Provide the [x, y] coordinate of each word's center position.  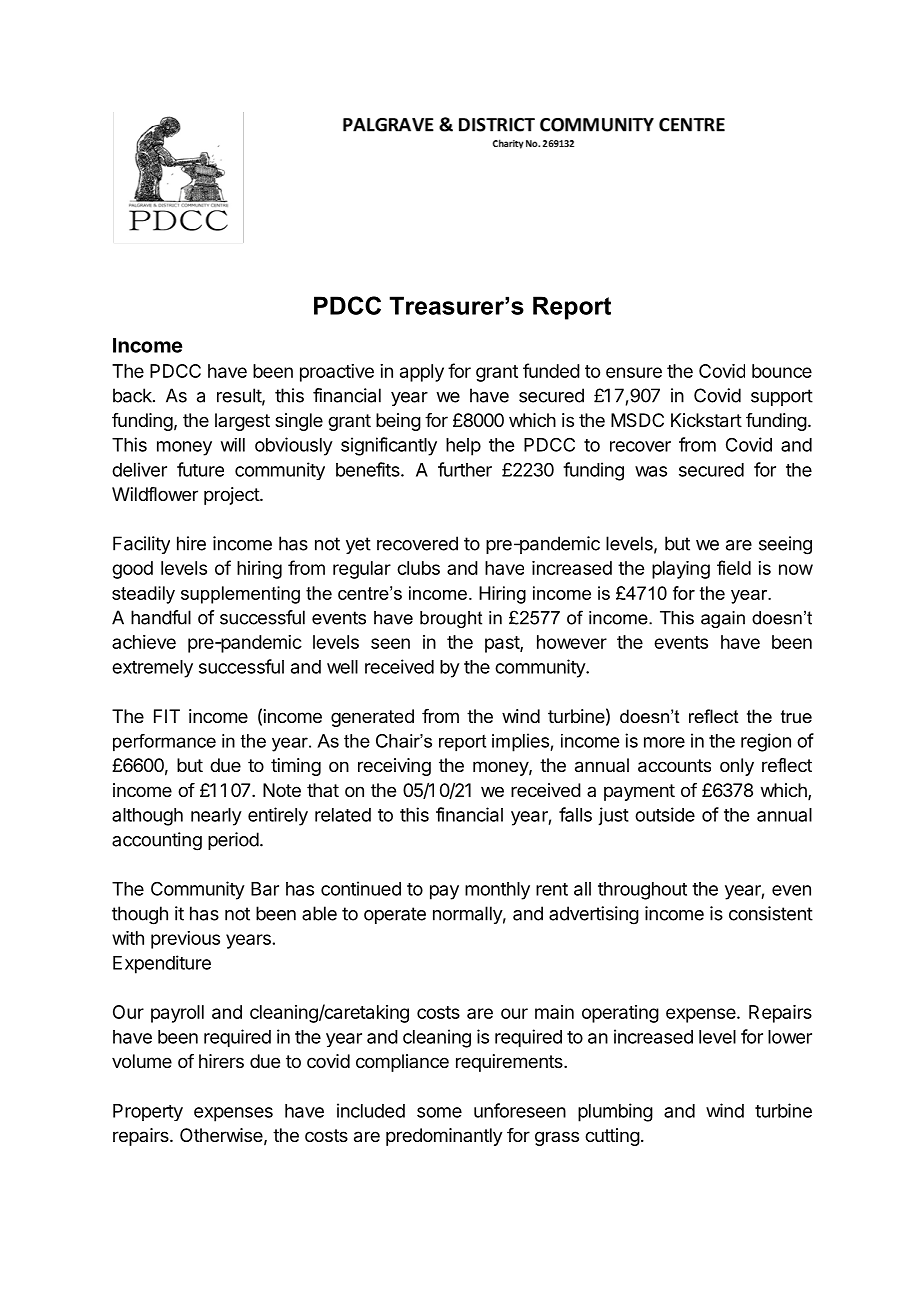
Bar [265, 889]
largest [242, 422]
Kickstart [706, 420]
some [439, 1112]
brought [451, 619]
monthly [497, 891]
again [723, 619]
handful [161, 617]
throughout [642, 891]
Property [148, 1112]
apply [422, 373]
